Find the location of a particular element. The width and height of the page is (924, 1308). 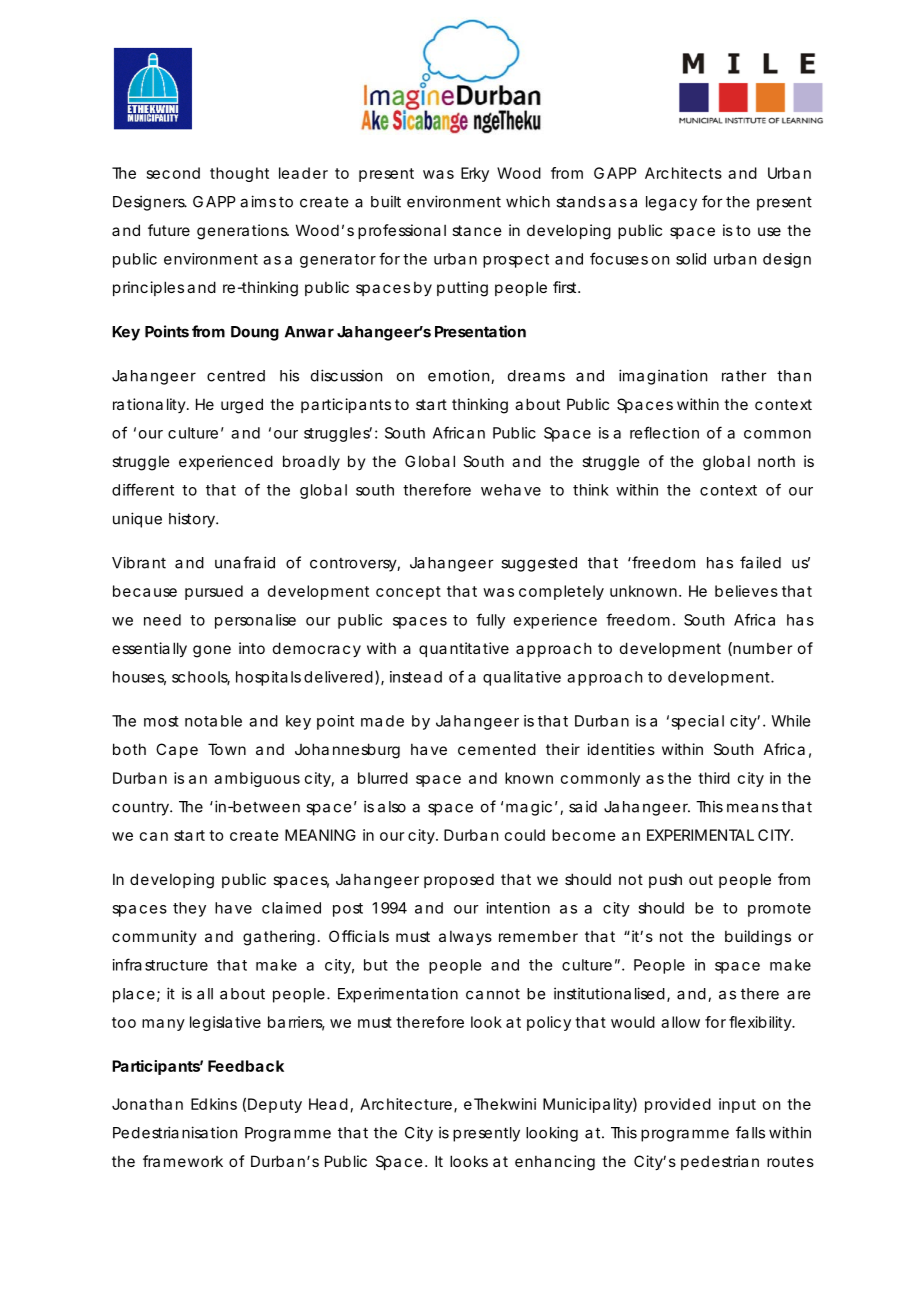

infrastructure is located at coordinates (160, 964).
